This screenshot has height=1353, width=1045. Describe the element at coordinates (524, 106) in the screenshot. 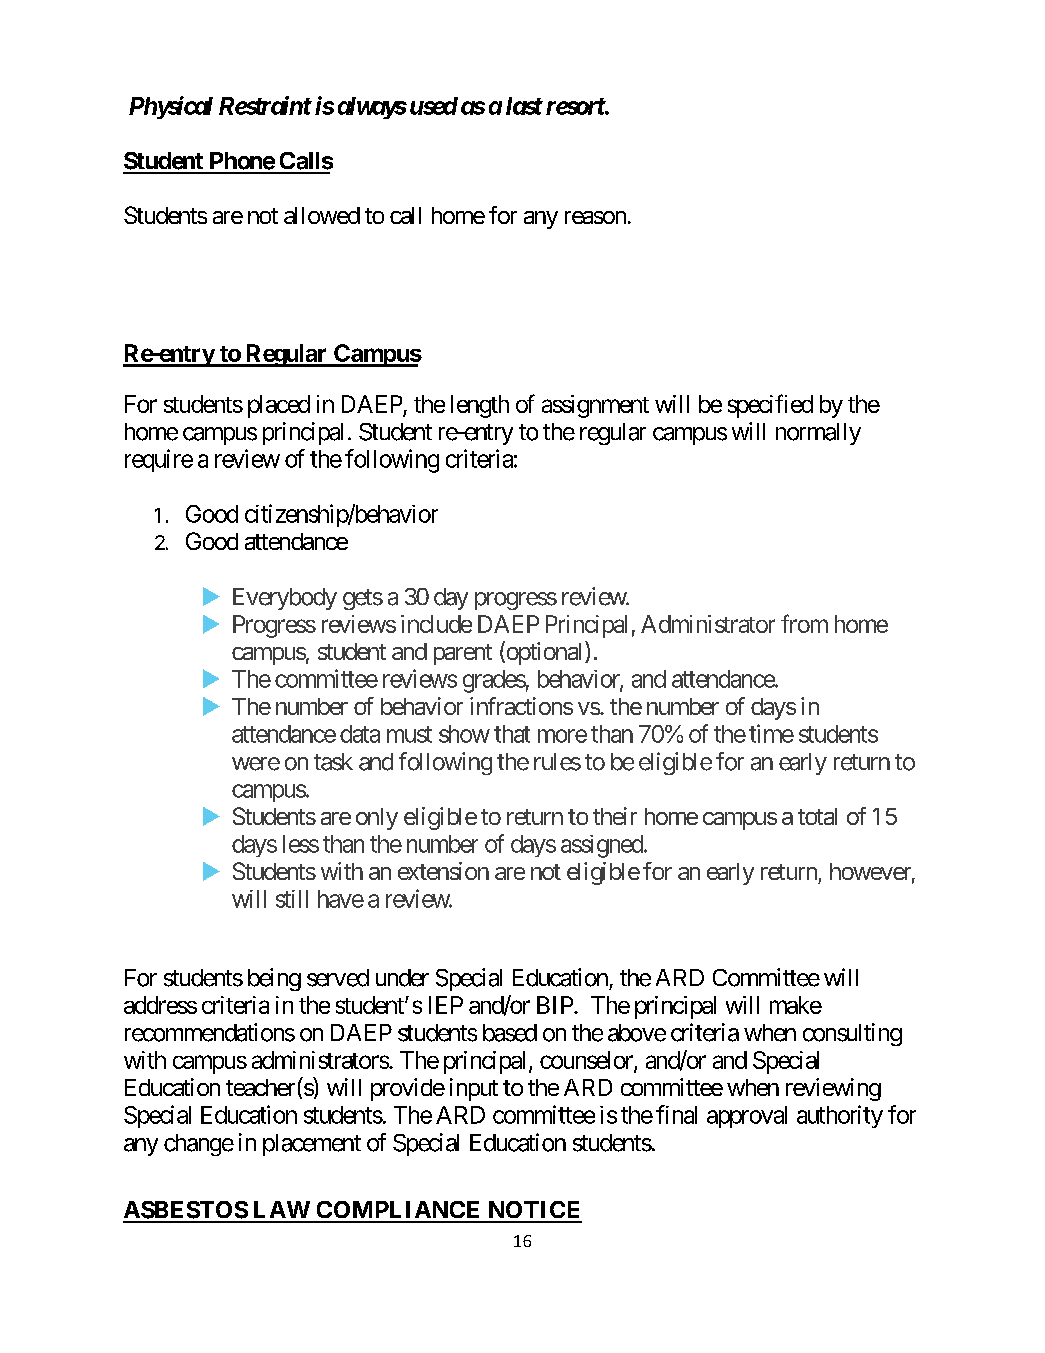

I see `last` at that location.
